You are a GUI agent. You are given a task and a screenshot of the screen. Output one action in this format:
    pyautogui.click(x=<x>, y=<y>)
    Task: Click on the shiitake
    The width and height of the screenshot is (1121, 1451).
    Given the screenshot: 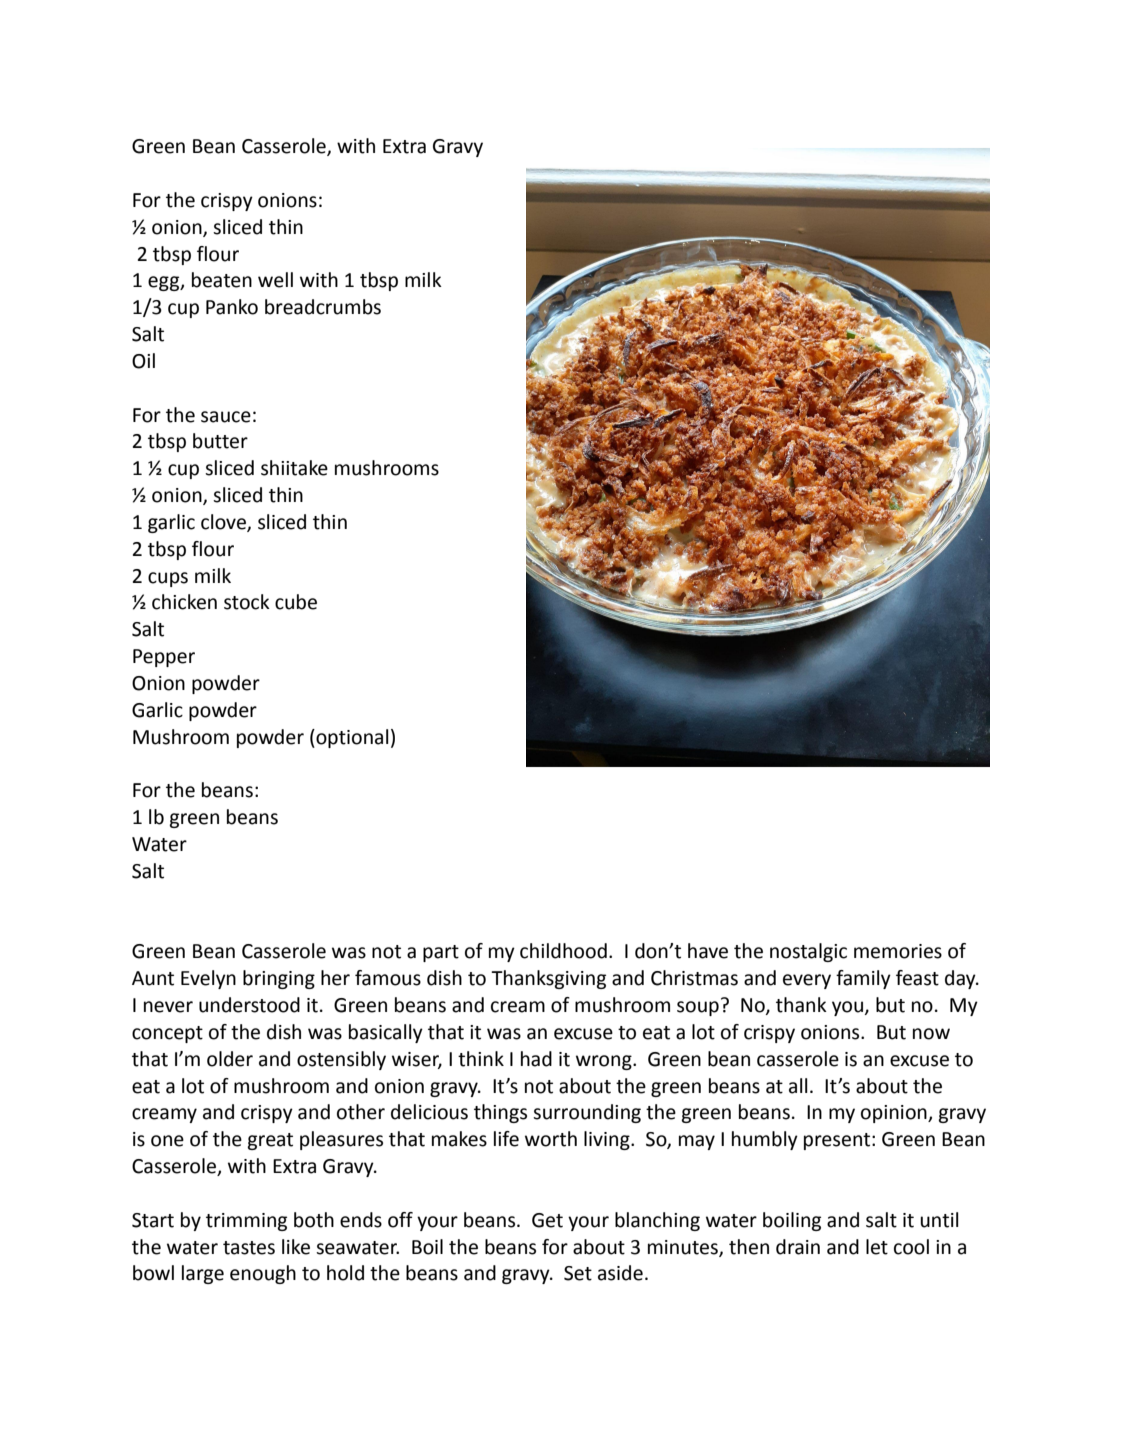 What is the action you would take?
    pyautogui.click(x=294, y=468)
